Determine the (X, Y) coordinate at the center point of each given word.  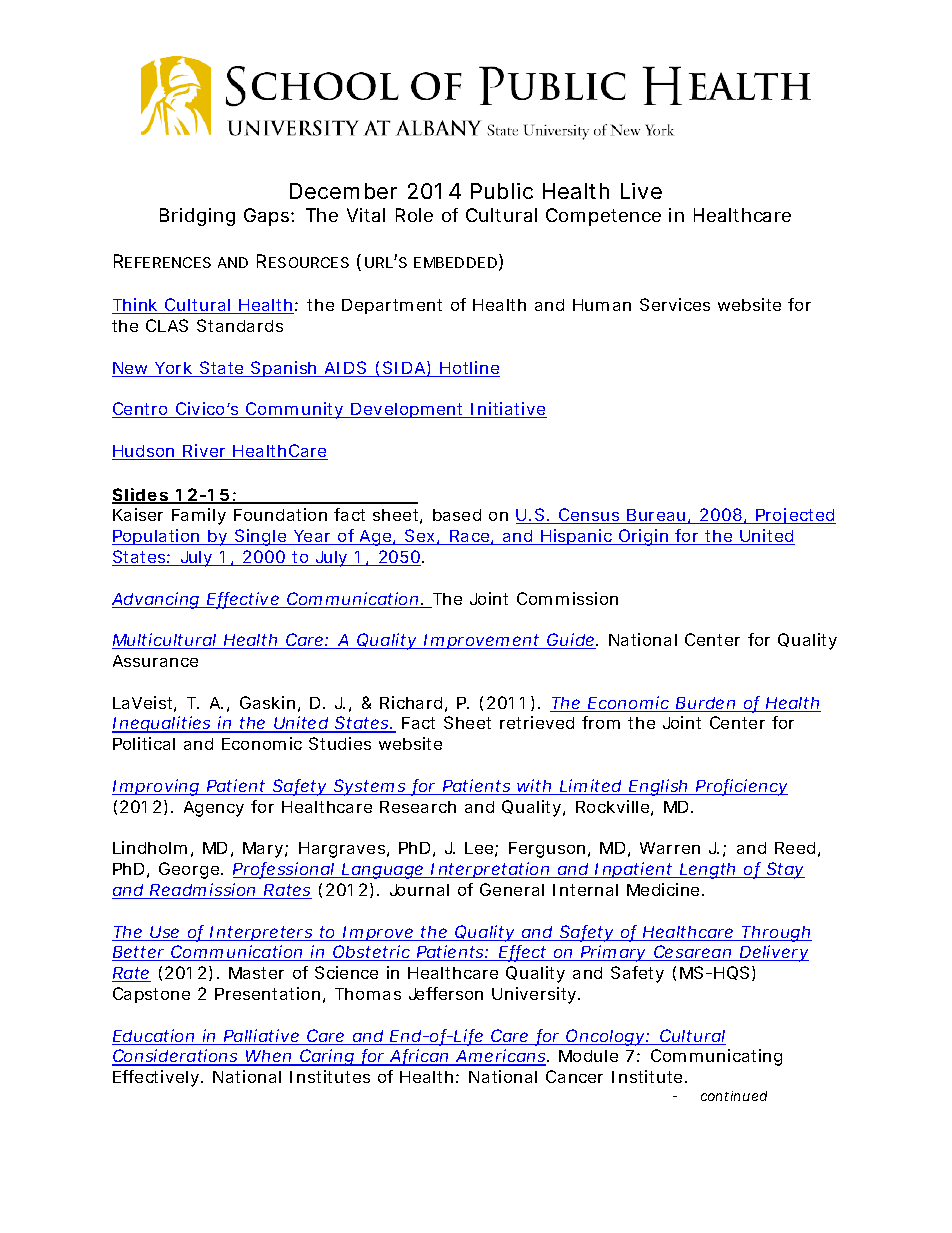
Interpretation (491, 870)
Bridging (197, 217)
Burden (706, 704)
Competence (603, 217)
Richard (411, 702)
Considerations (176, 1057)
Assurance (155, 661)
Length (708, 871)
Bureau (656, 516)
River (205, 452)
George (190, 870)
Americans (501, 1057)
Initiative (508, 410)
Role (414, 215)
